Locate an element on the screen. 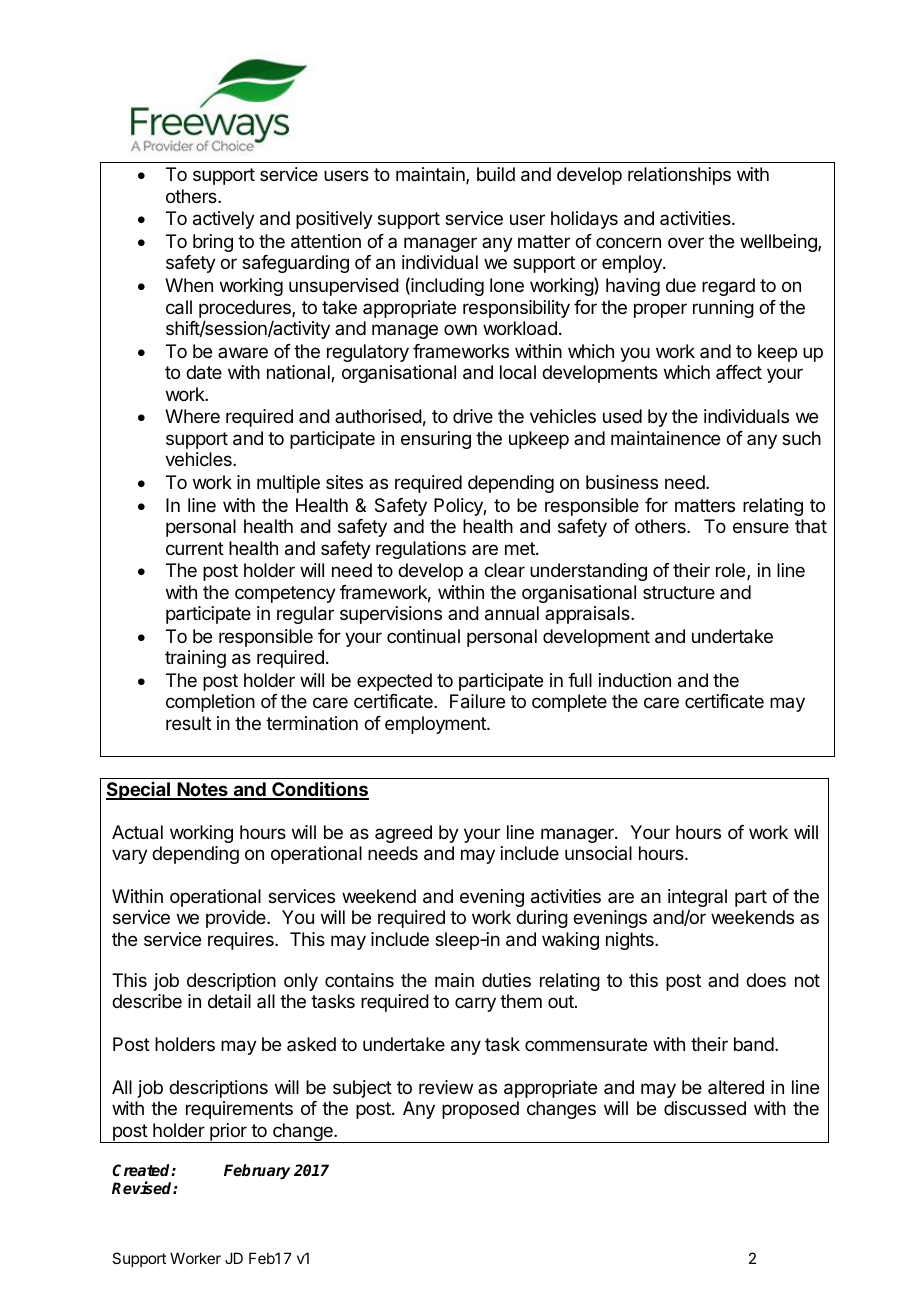 This screenshot has height=1308, width=924. build is located at coordinates (496, 174).
